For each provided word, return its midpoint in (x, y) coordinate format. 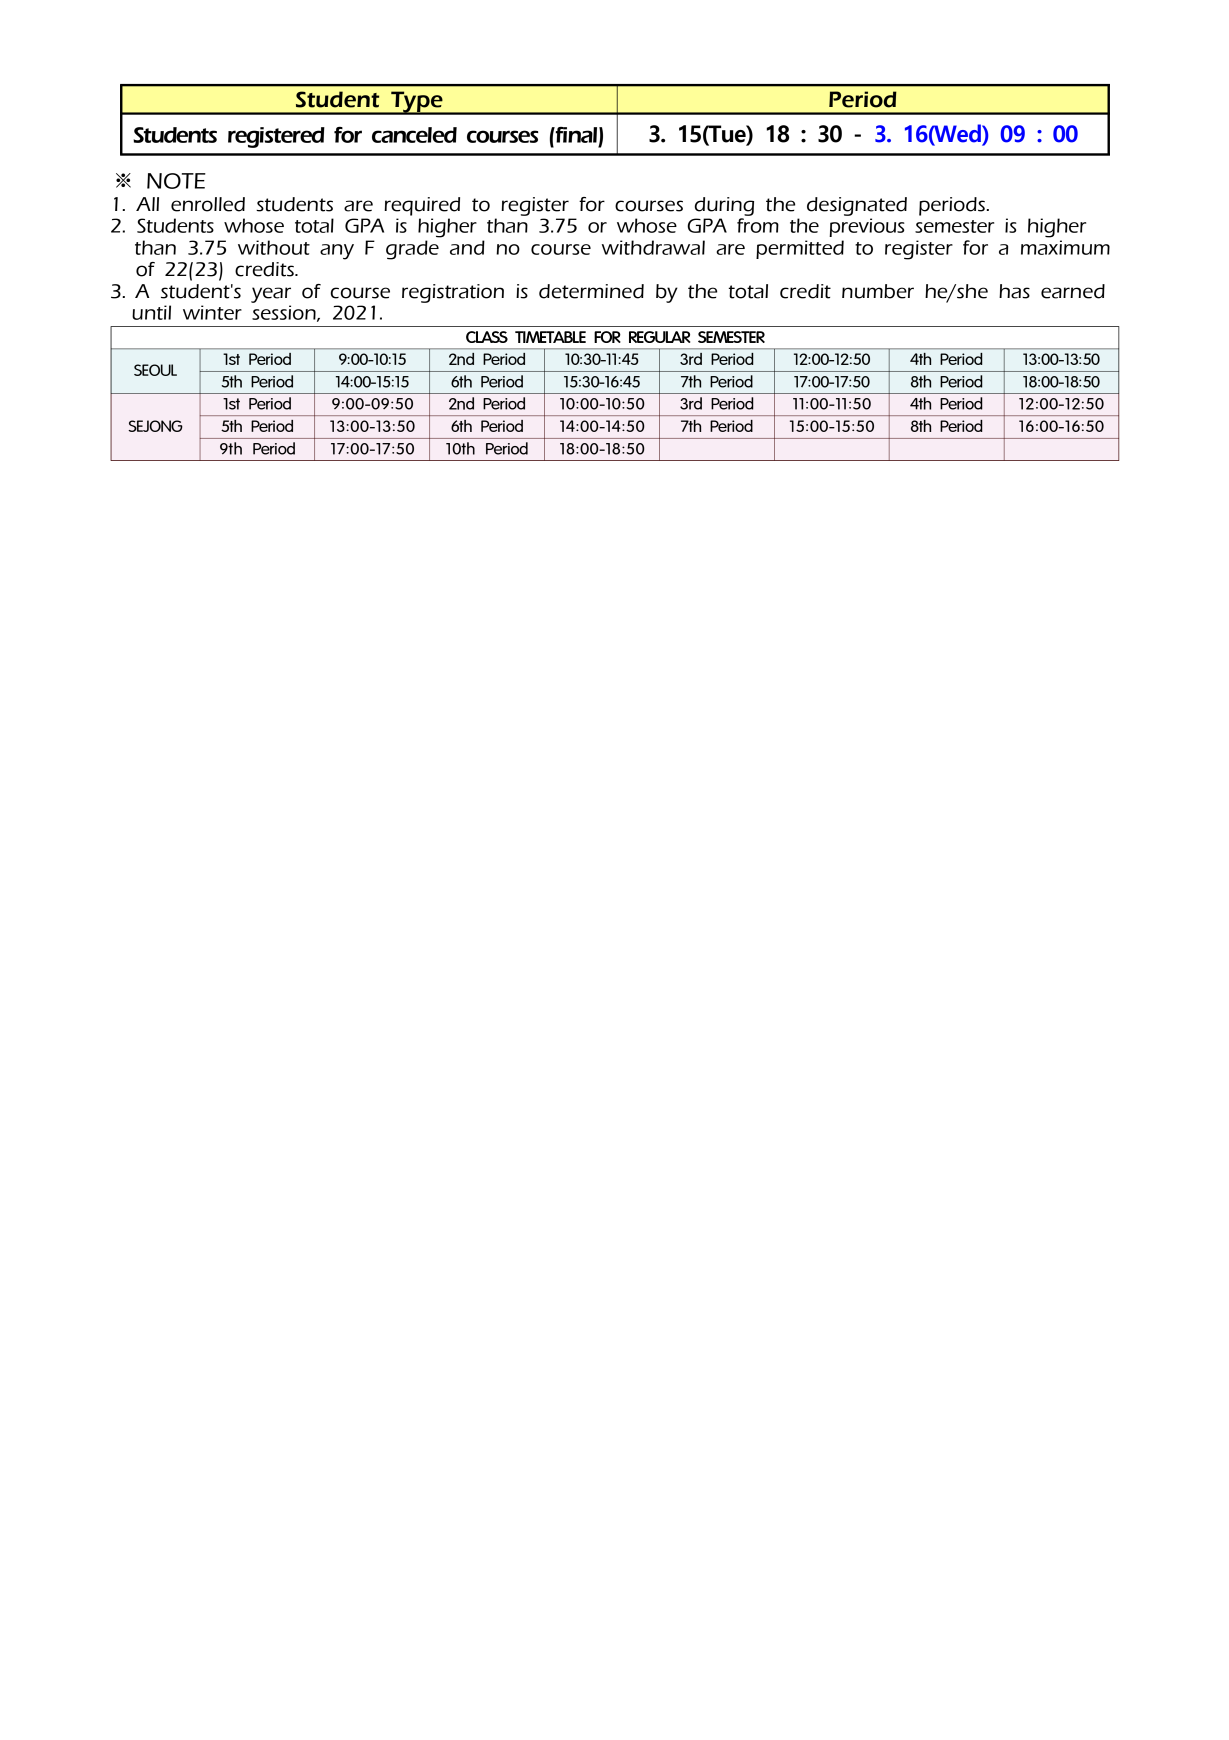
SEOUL (155, 370)
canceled (414, 135)
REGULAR (659, 337)
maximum (1065, 247)
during (724, 206)
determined (591, 291)
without (274, 247)
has (1014, 291)
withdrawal (653, 247)
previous (867, 227)
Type (417, 103)
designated (857, 206)
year (271, 295)
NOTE (176, 181)
